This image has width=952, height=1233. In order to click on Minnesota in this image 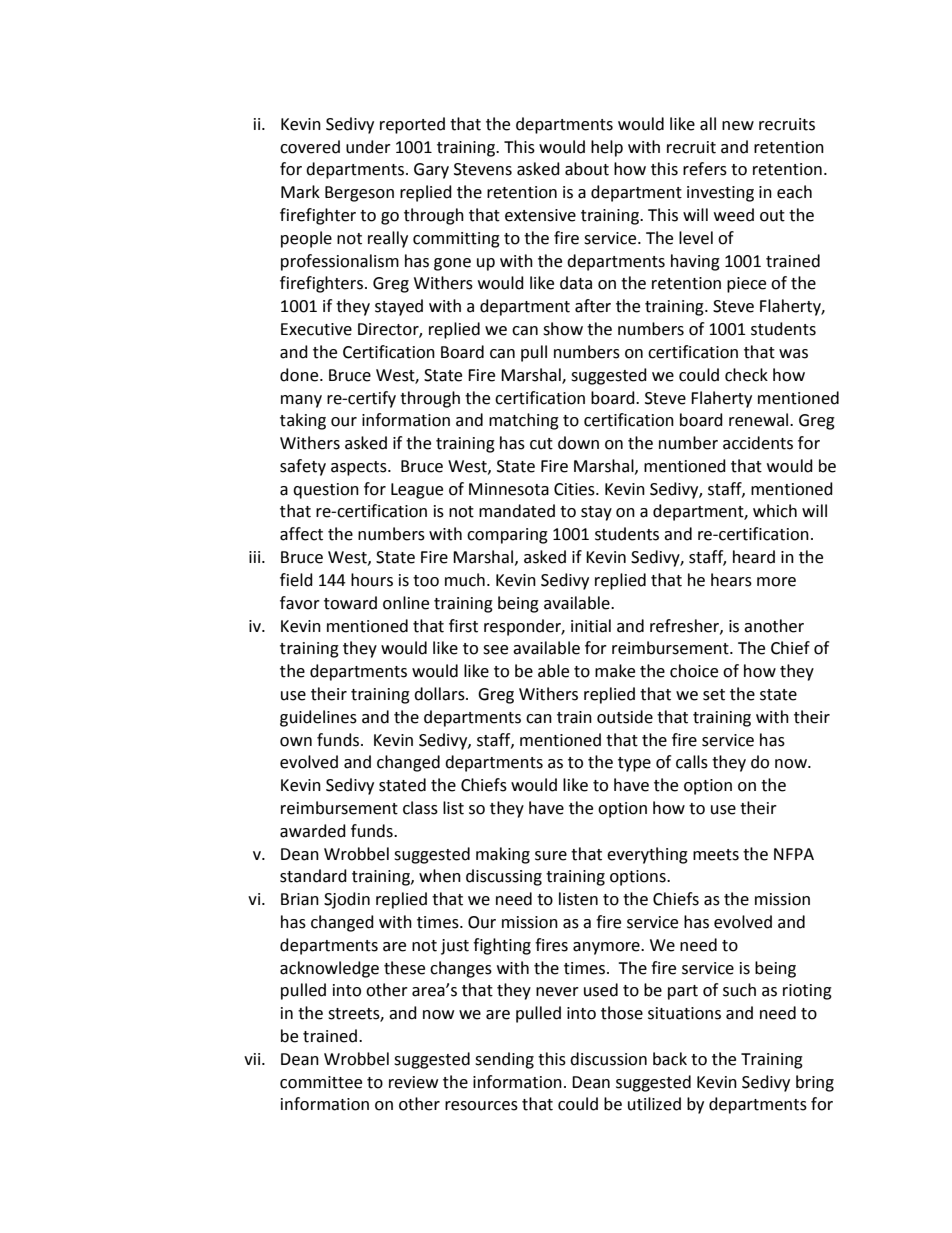, I will do `click(509, 489)`.
